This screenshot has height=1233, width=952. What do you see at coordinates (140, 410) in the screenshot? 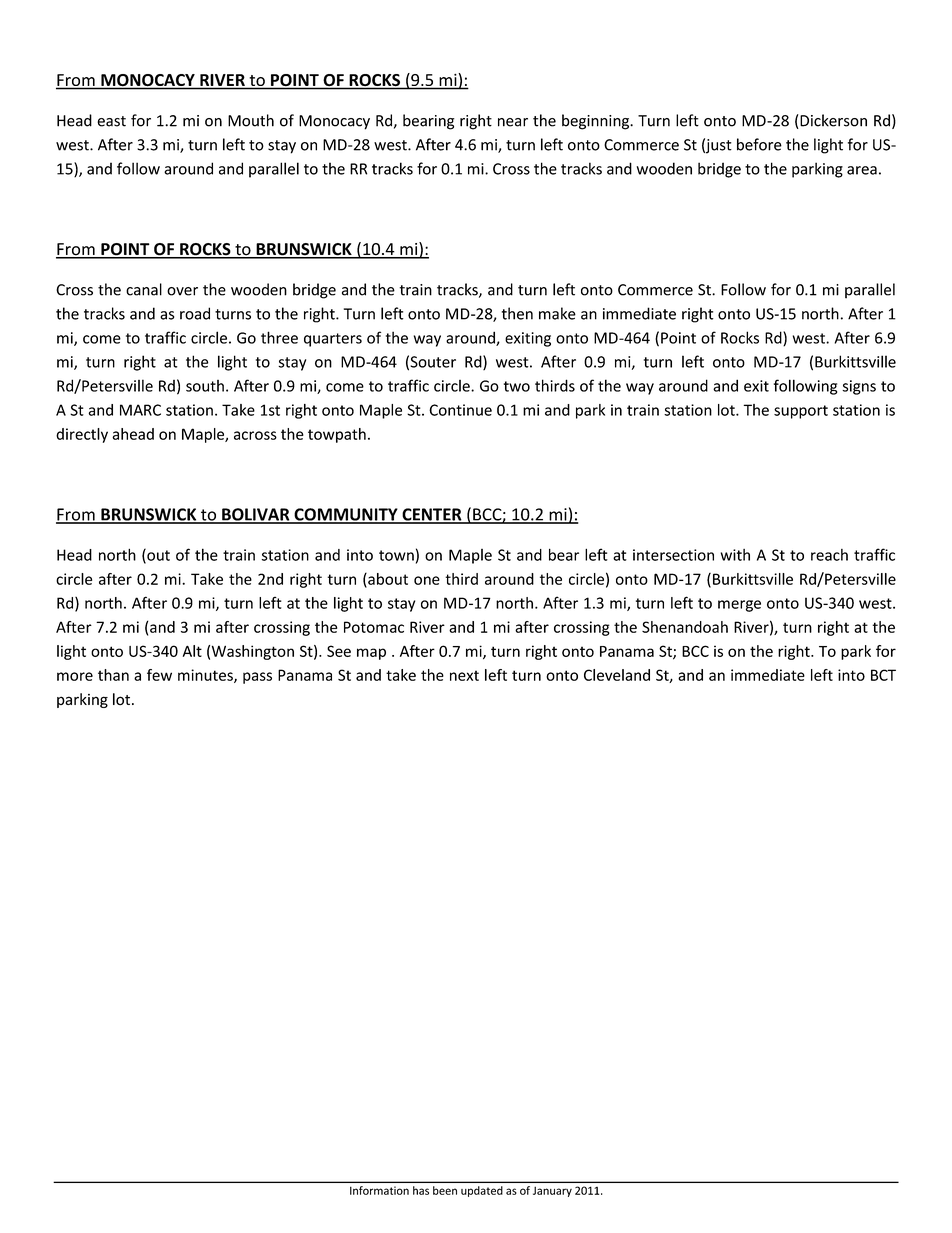
I see `MARC` at bounding box center [140, 410].
